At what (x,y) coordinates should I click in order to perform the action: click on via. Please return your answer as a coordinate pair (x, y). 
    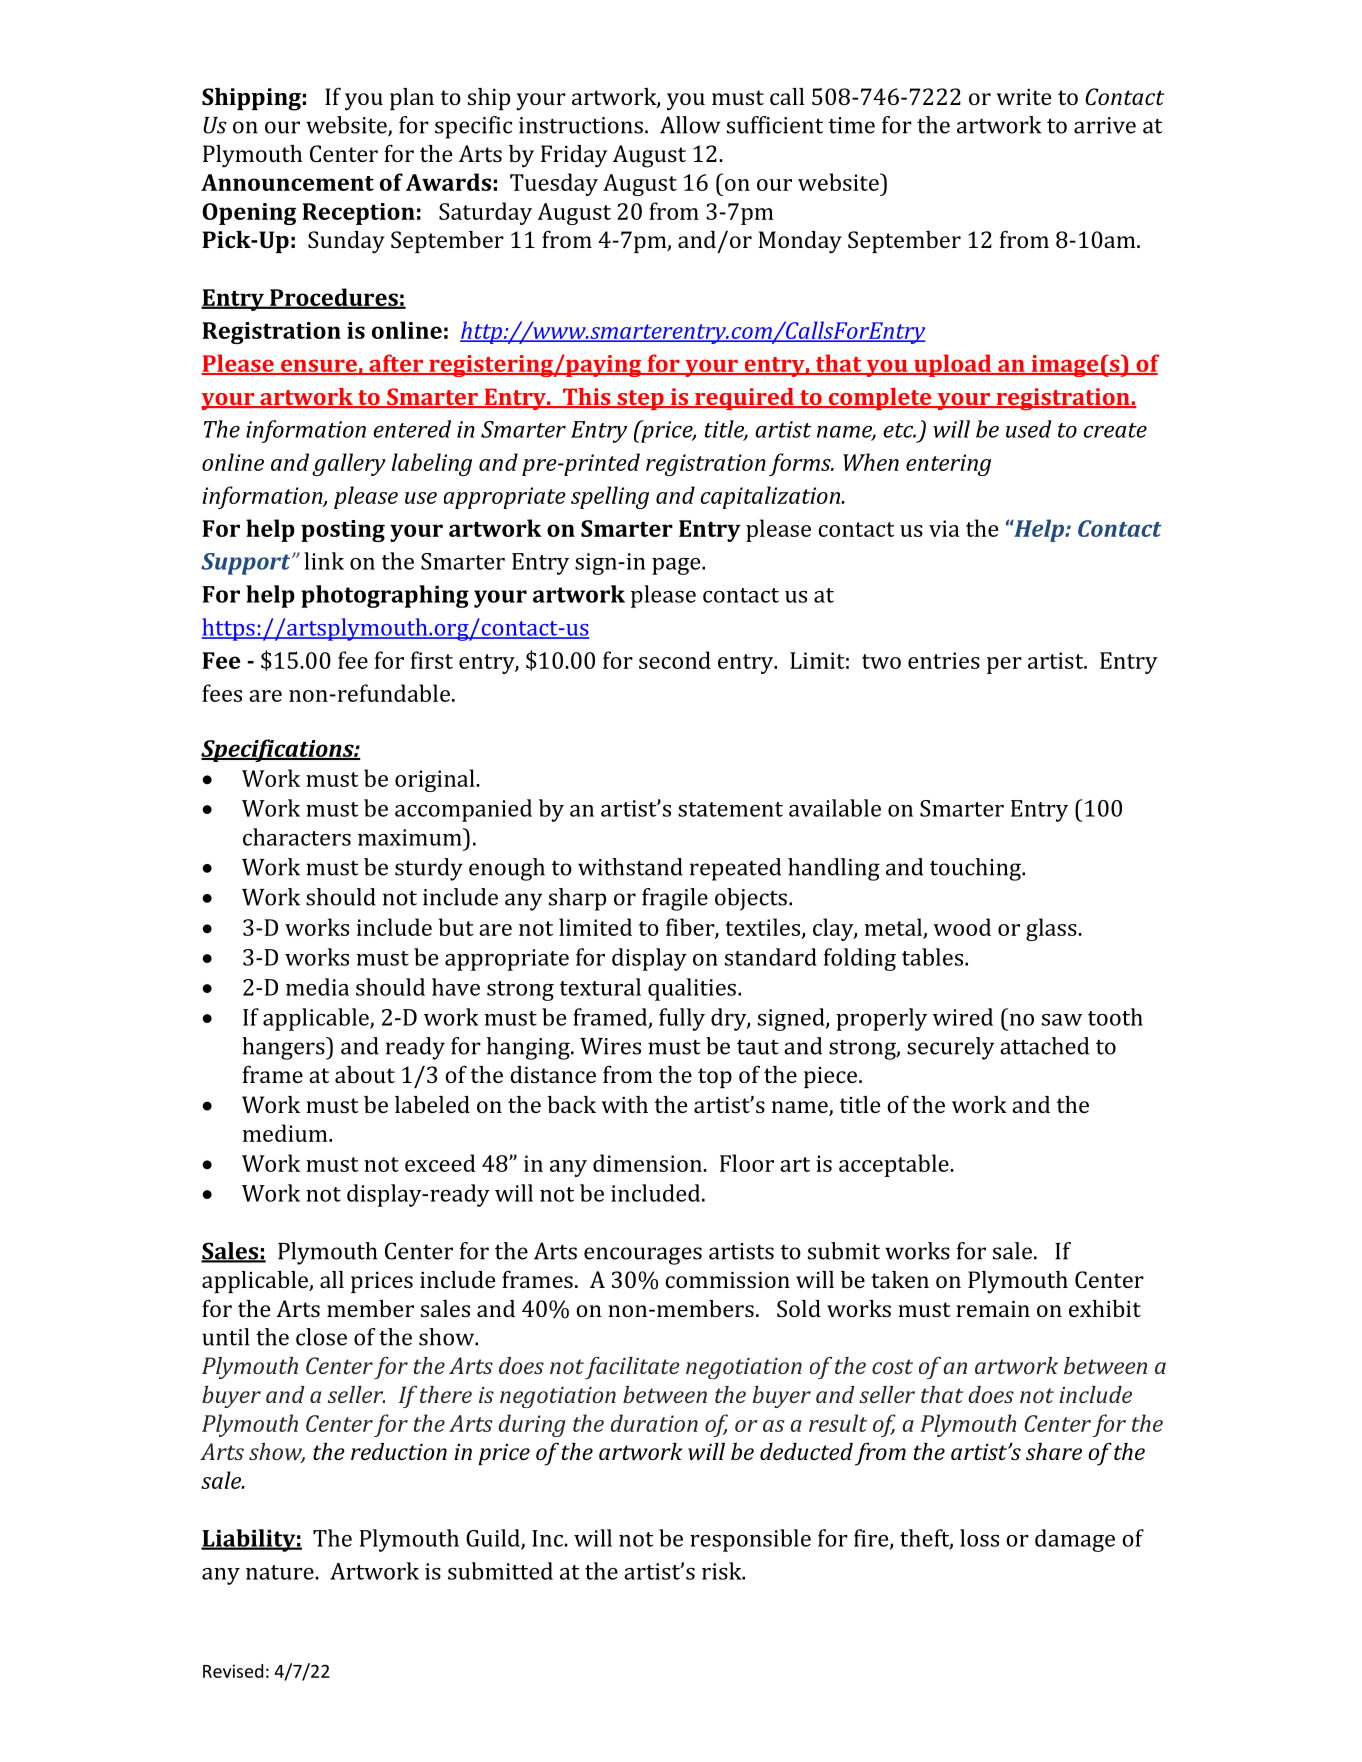
    Looking at the image, I should click on (944, 528).
